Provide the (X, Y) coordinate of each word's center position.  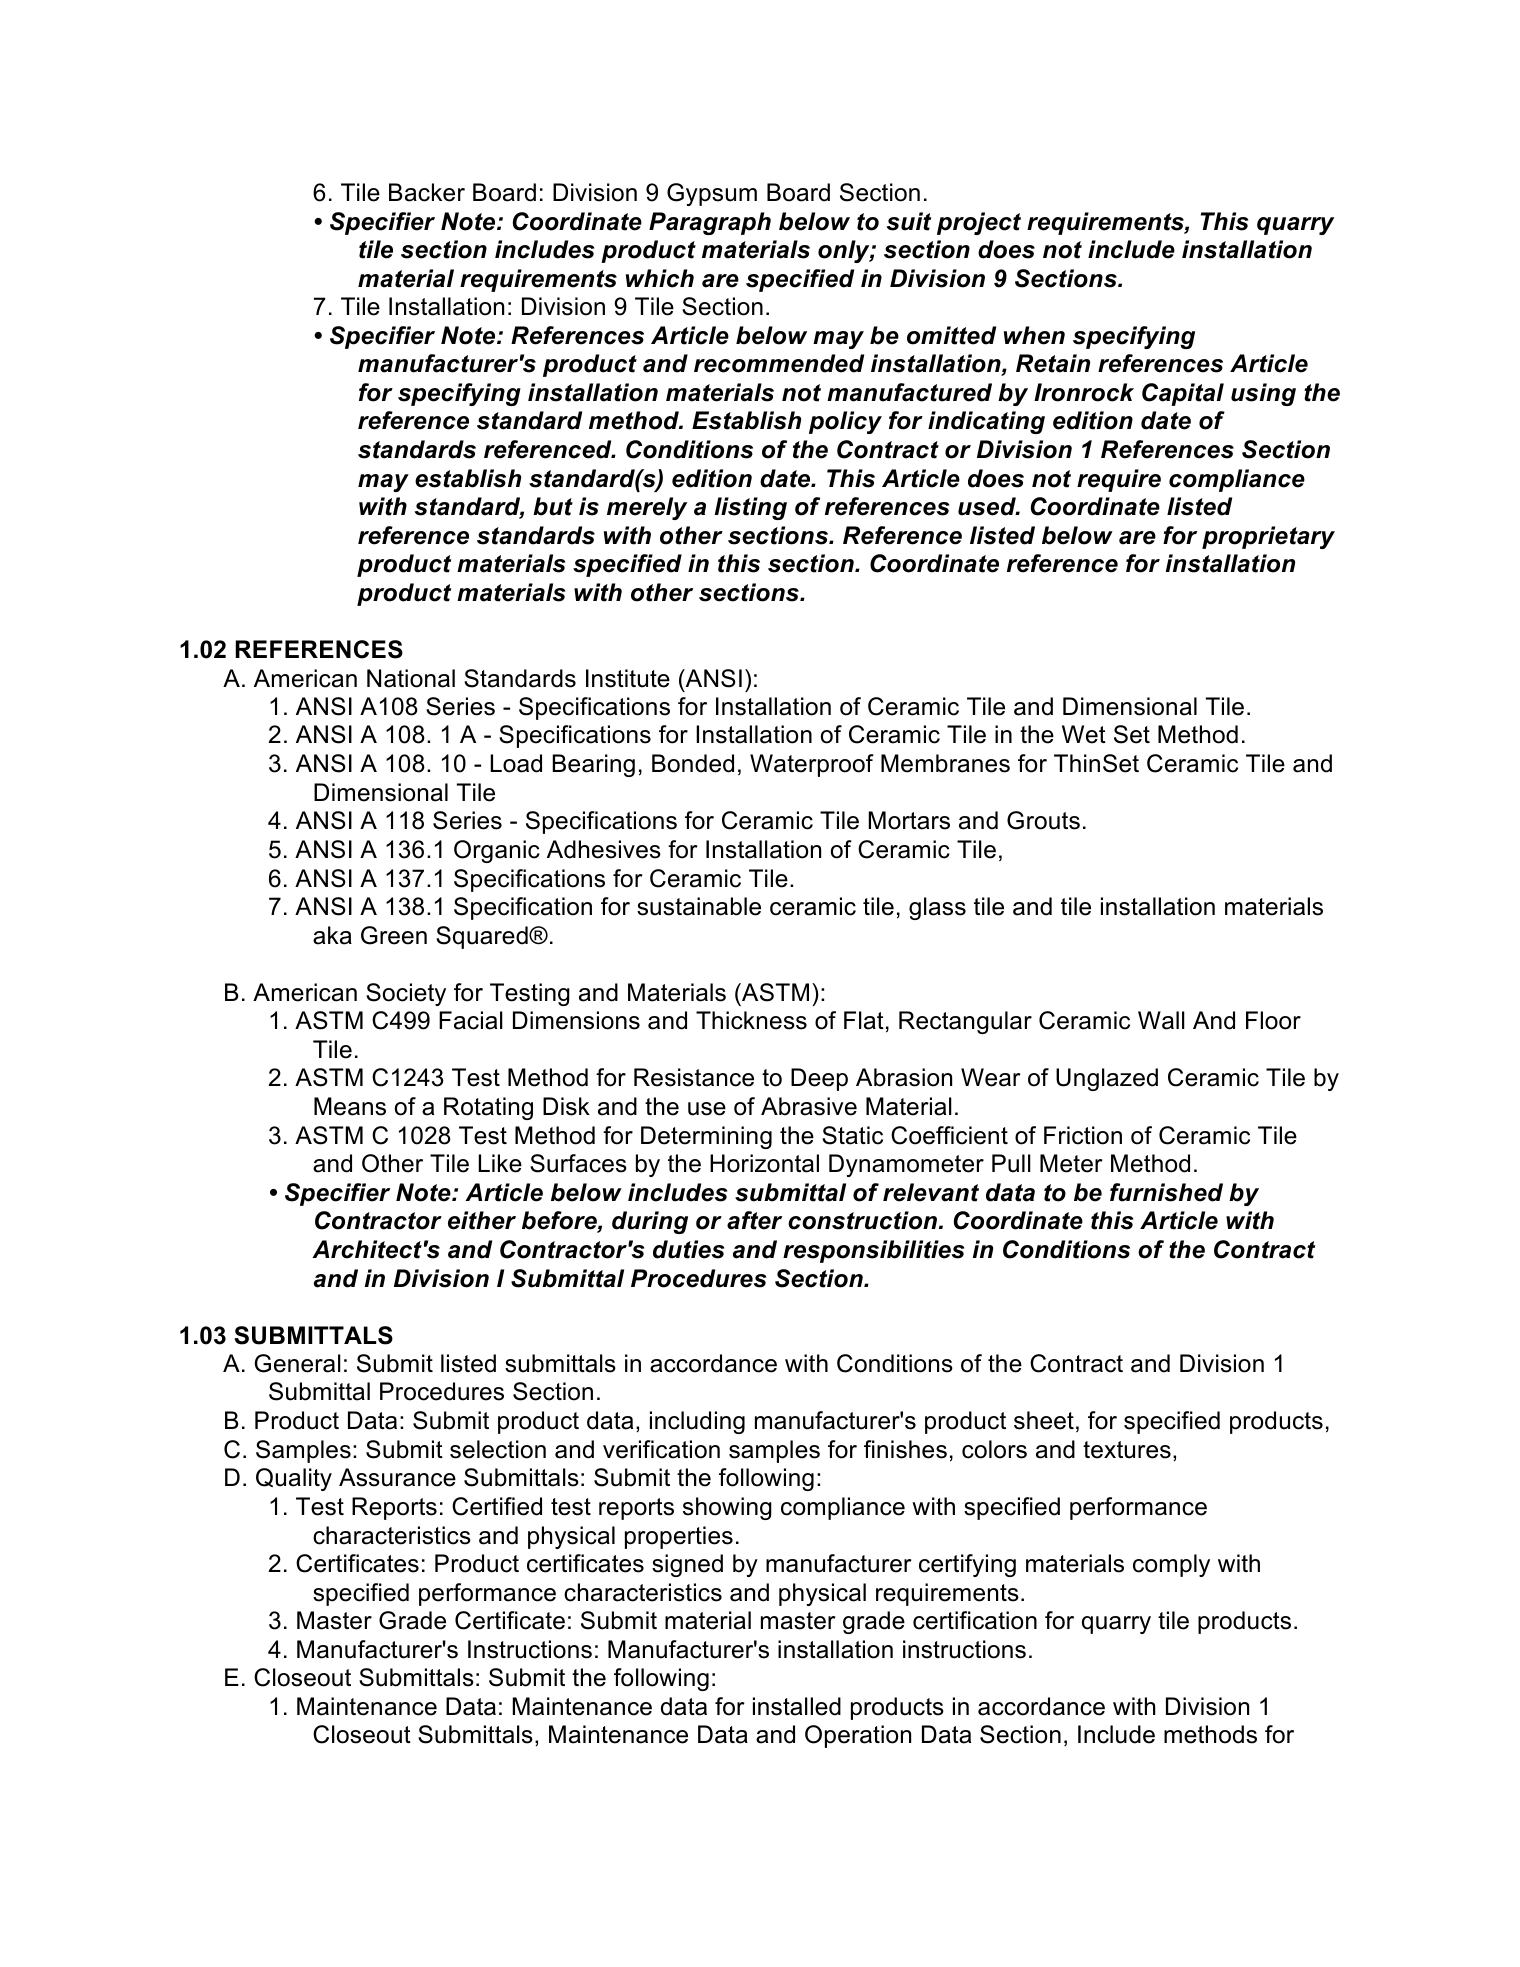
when (1034, 335)
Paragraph (710, 223)
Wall (1161, 1020)
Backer (427, 192)
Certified (497, 1506)
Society (406, 994)
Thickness (751, 1020)
